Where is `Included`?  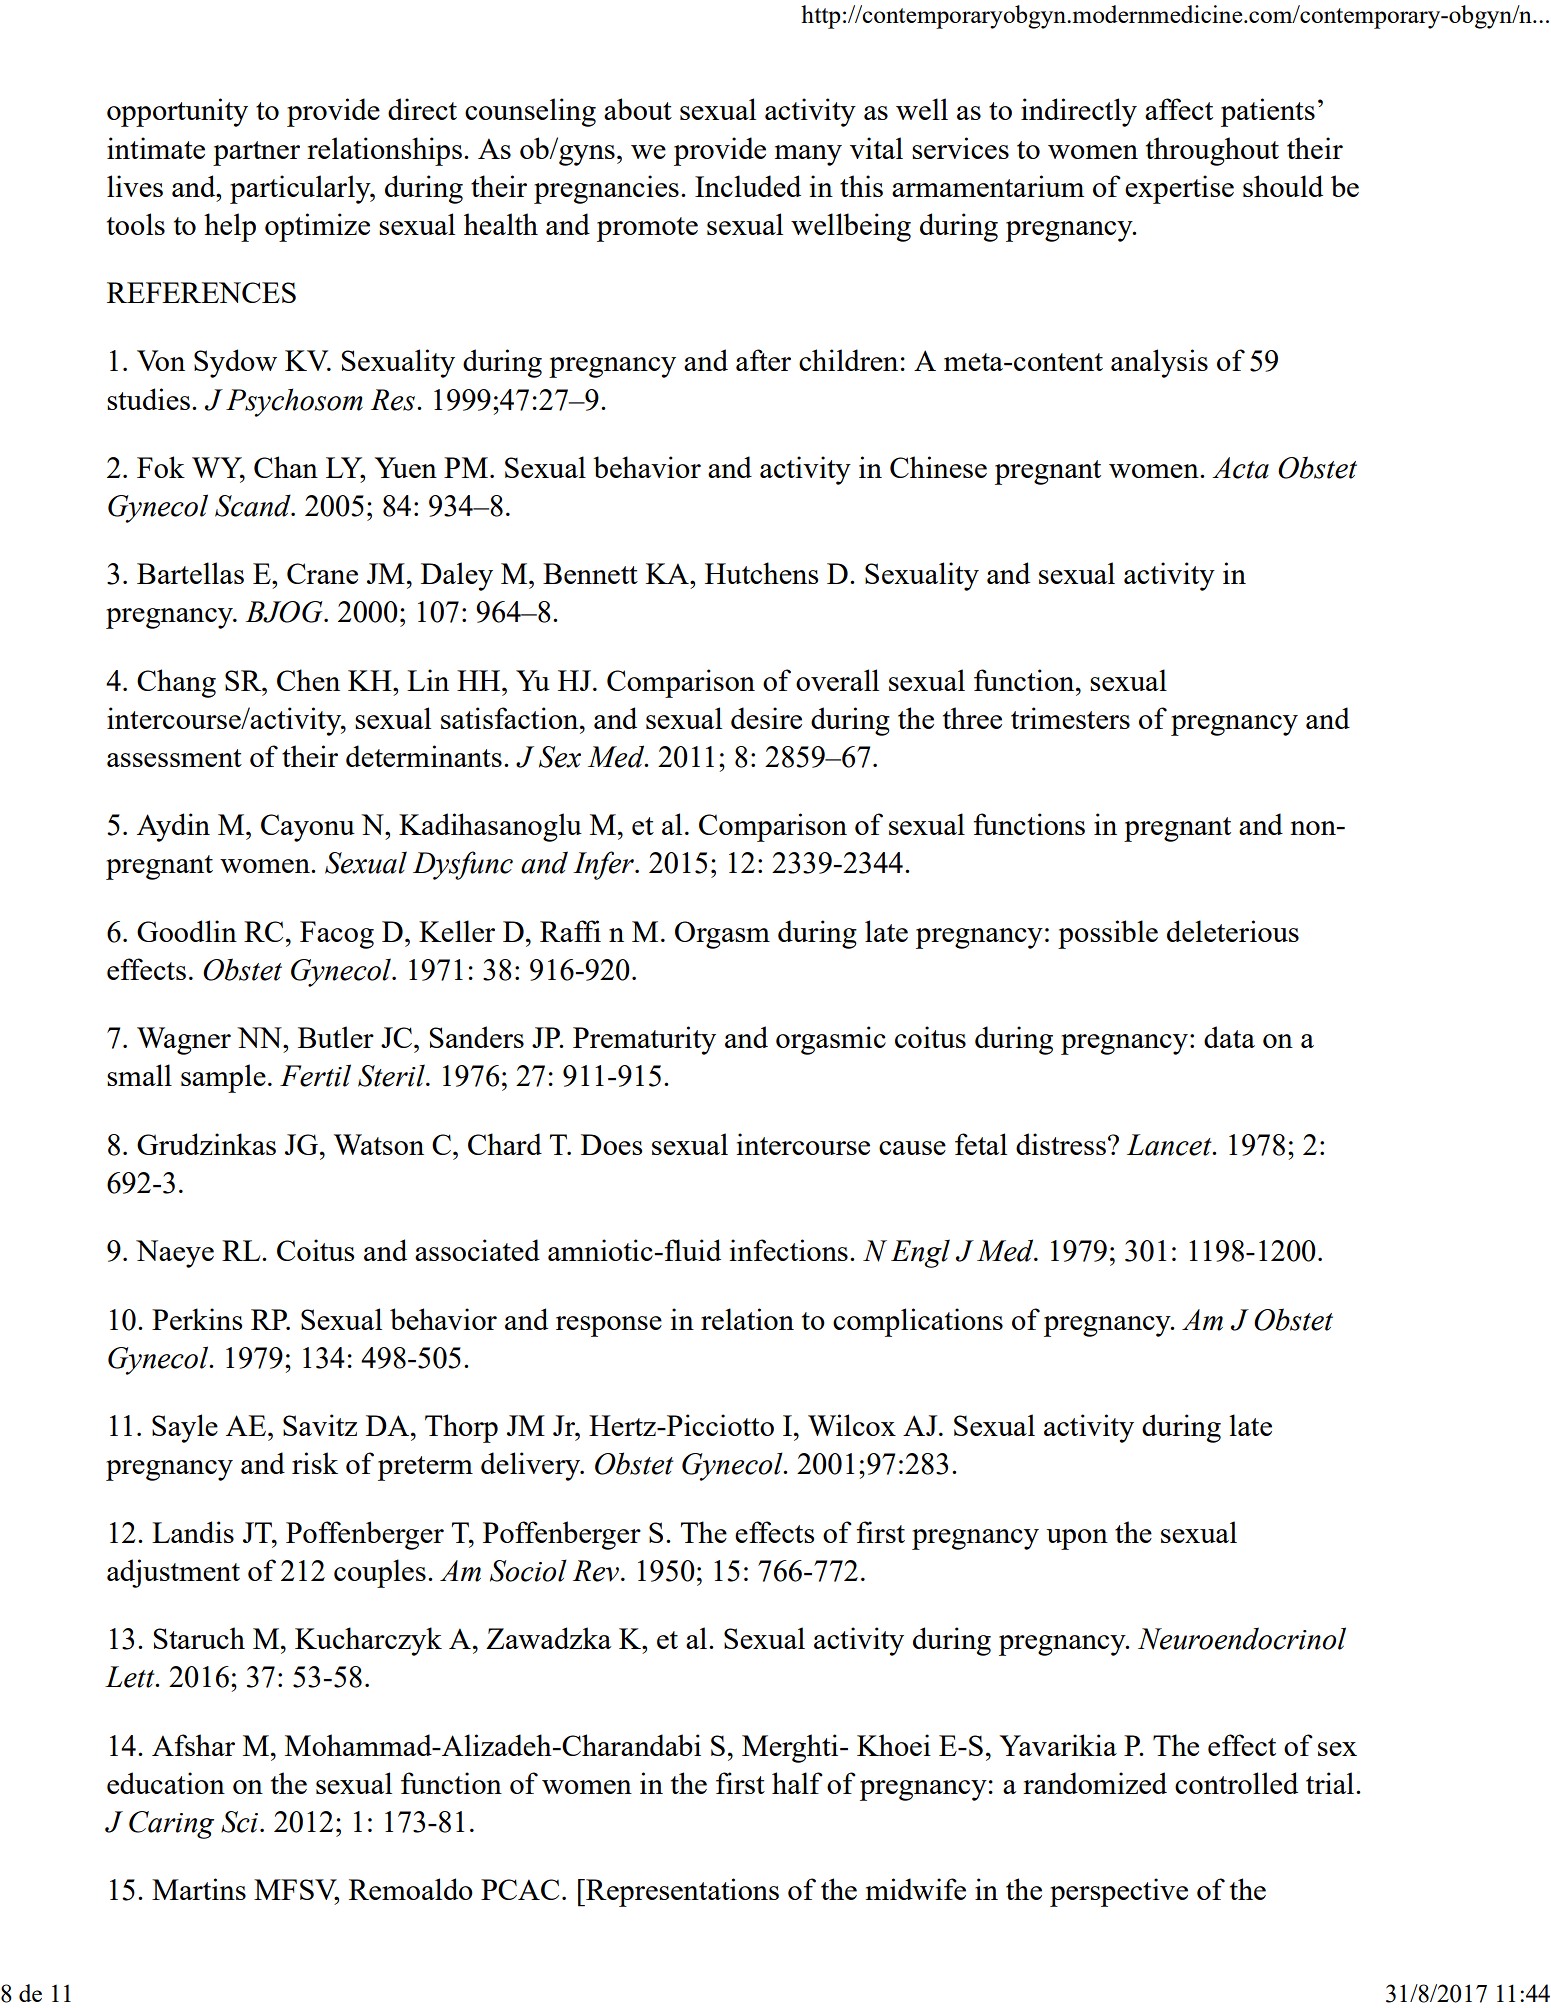
Included is located at coordinates (748, 186).
